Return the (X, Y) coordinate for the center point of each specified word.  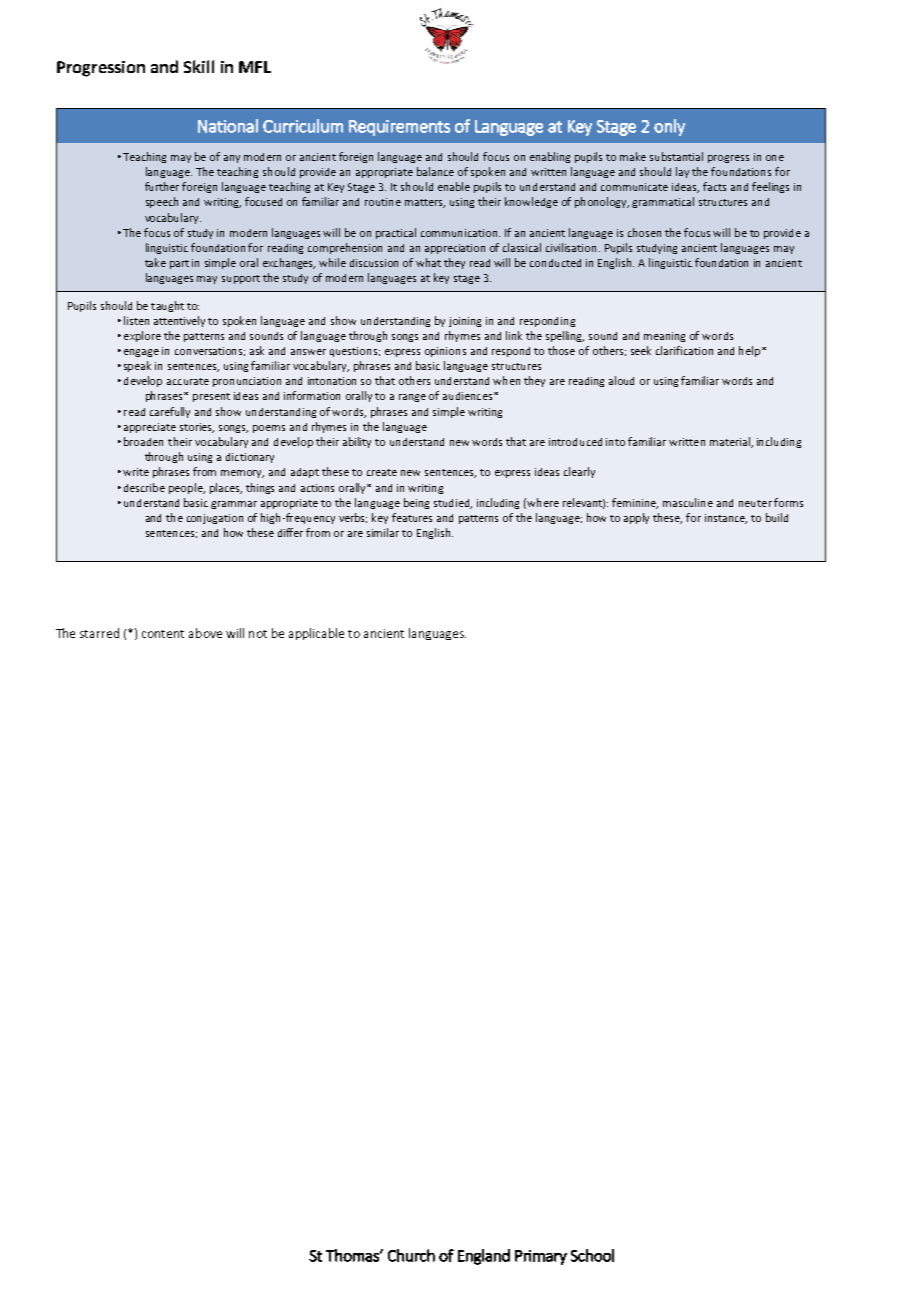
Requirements (399, 128)
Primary (541, 1257)
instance (726, 519)
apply (636, 518)
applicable (316, 634)
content (163, 634)
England (484, 1257)
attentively (179, 321)
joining (465, 322)
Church (411, 1255)
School (592, 1255)
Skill (199, 66)
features (412, 517)
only (669, 127)
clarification (684, 350)
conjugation (215, 519)
